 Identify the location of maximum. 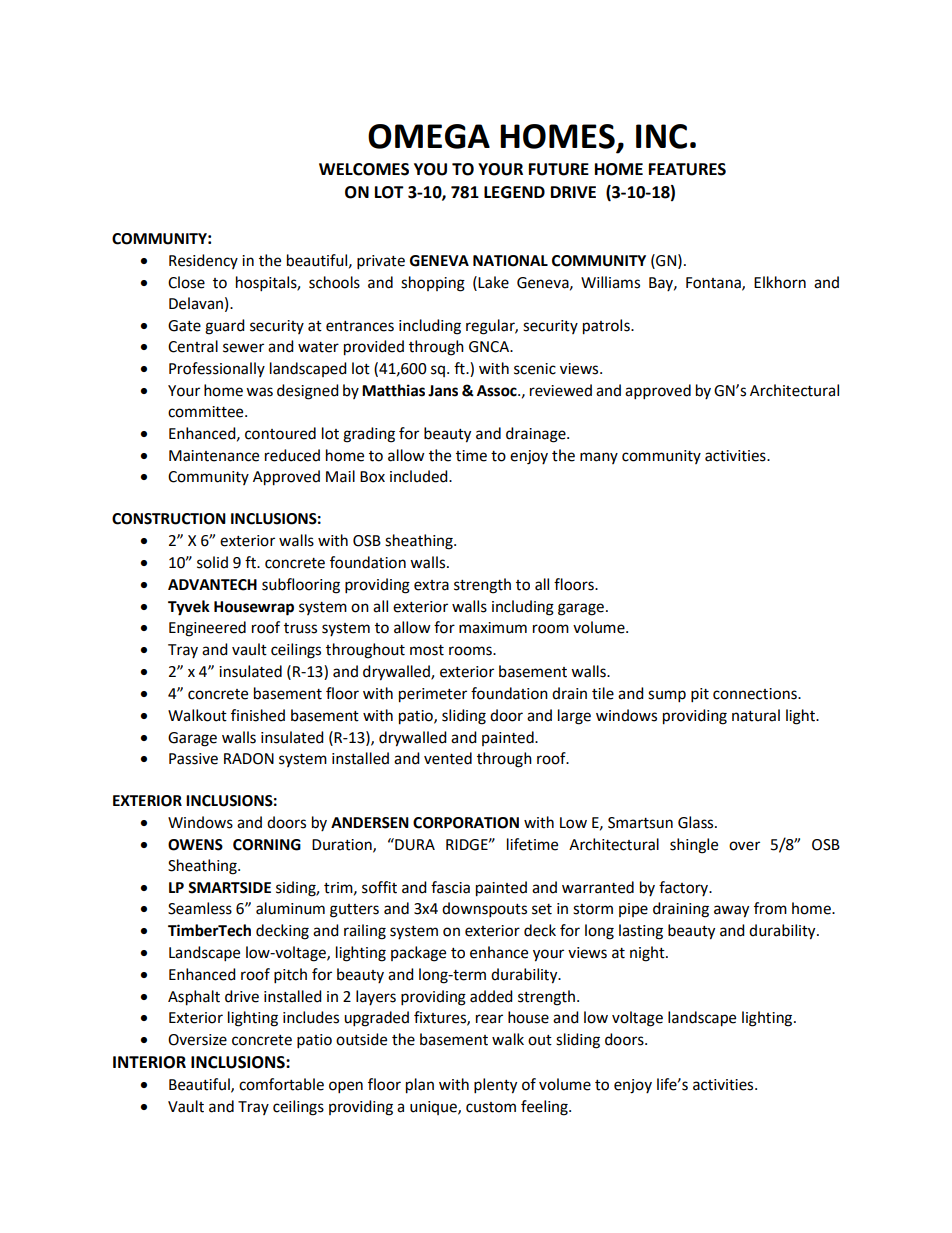
(493, 628).
